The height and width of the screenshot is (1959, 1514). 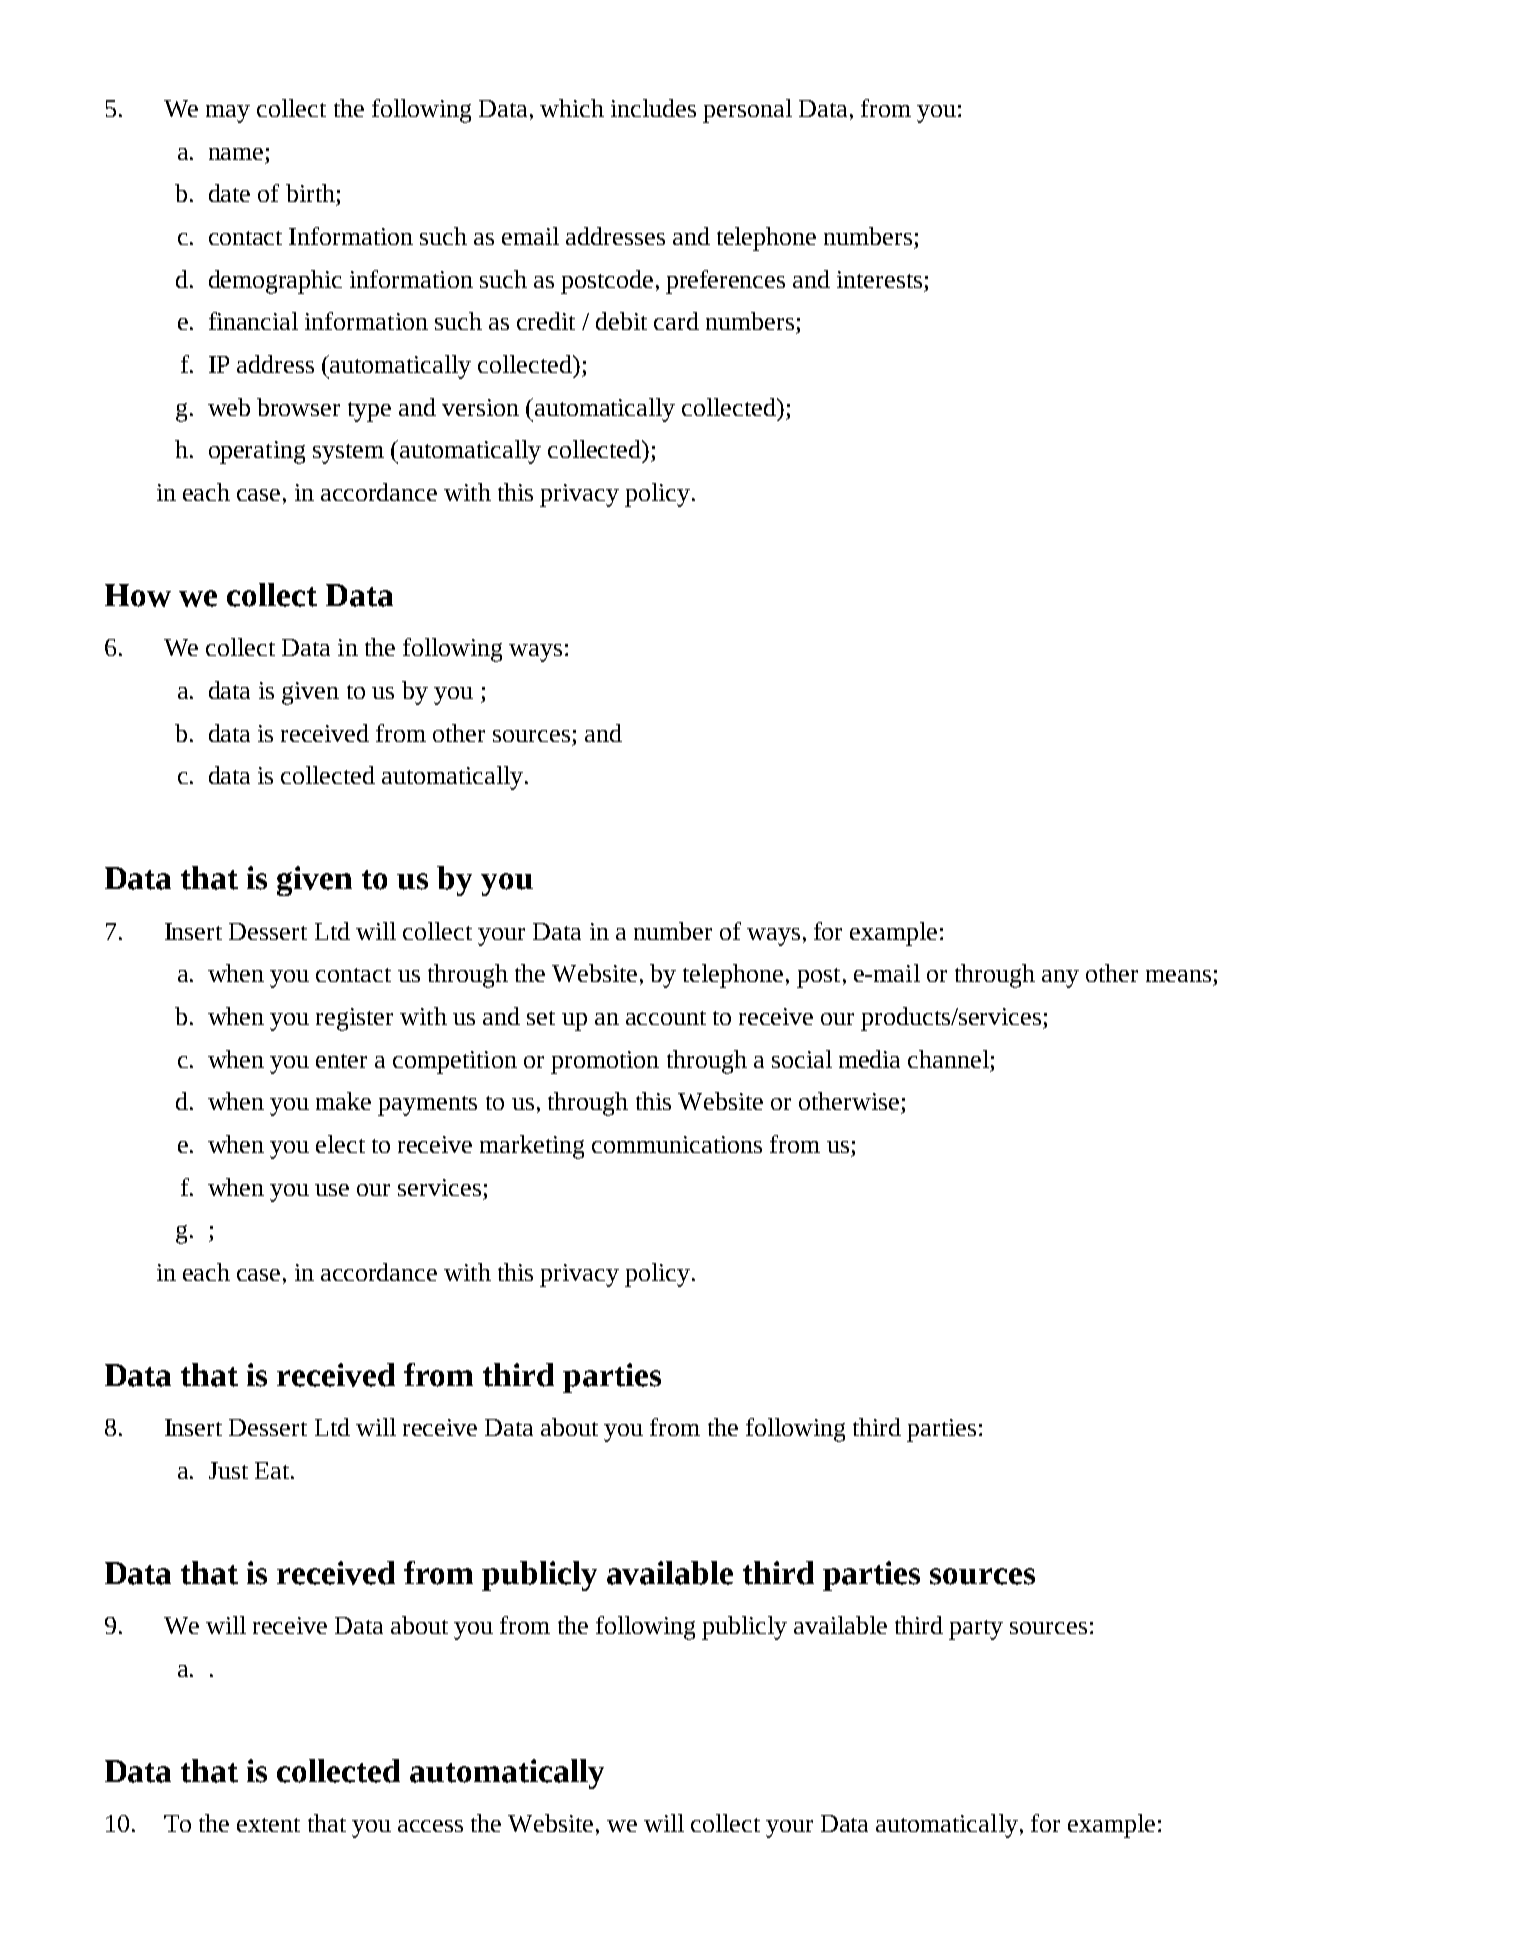 What do you see at coordinates (138, 595) in the screenshot?
I see `How` at bounding box center [138, 595].
